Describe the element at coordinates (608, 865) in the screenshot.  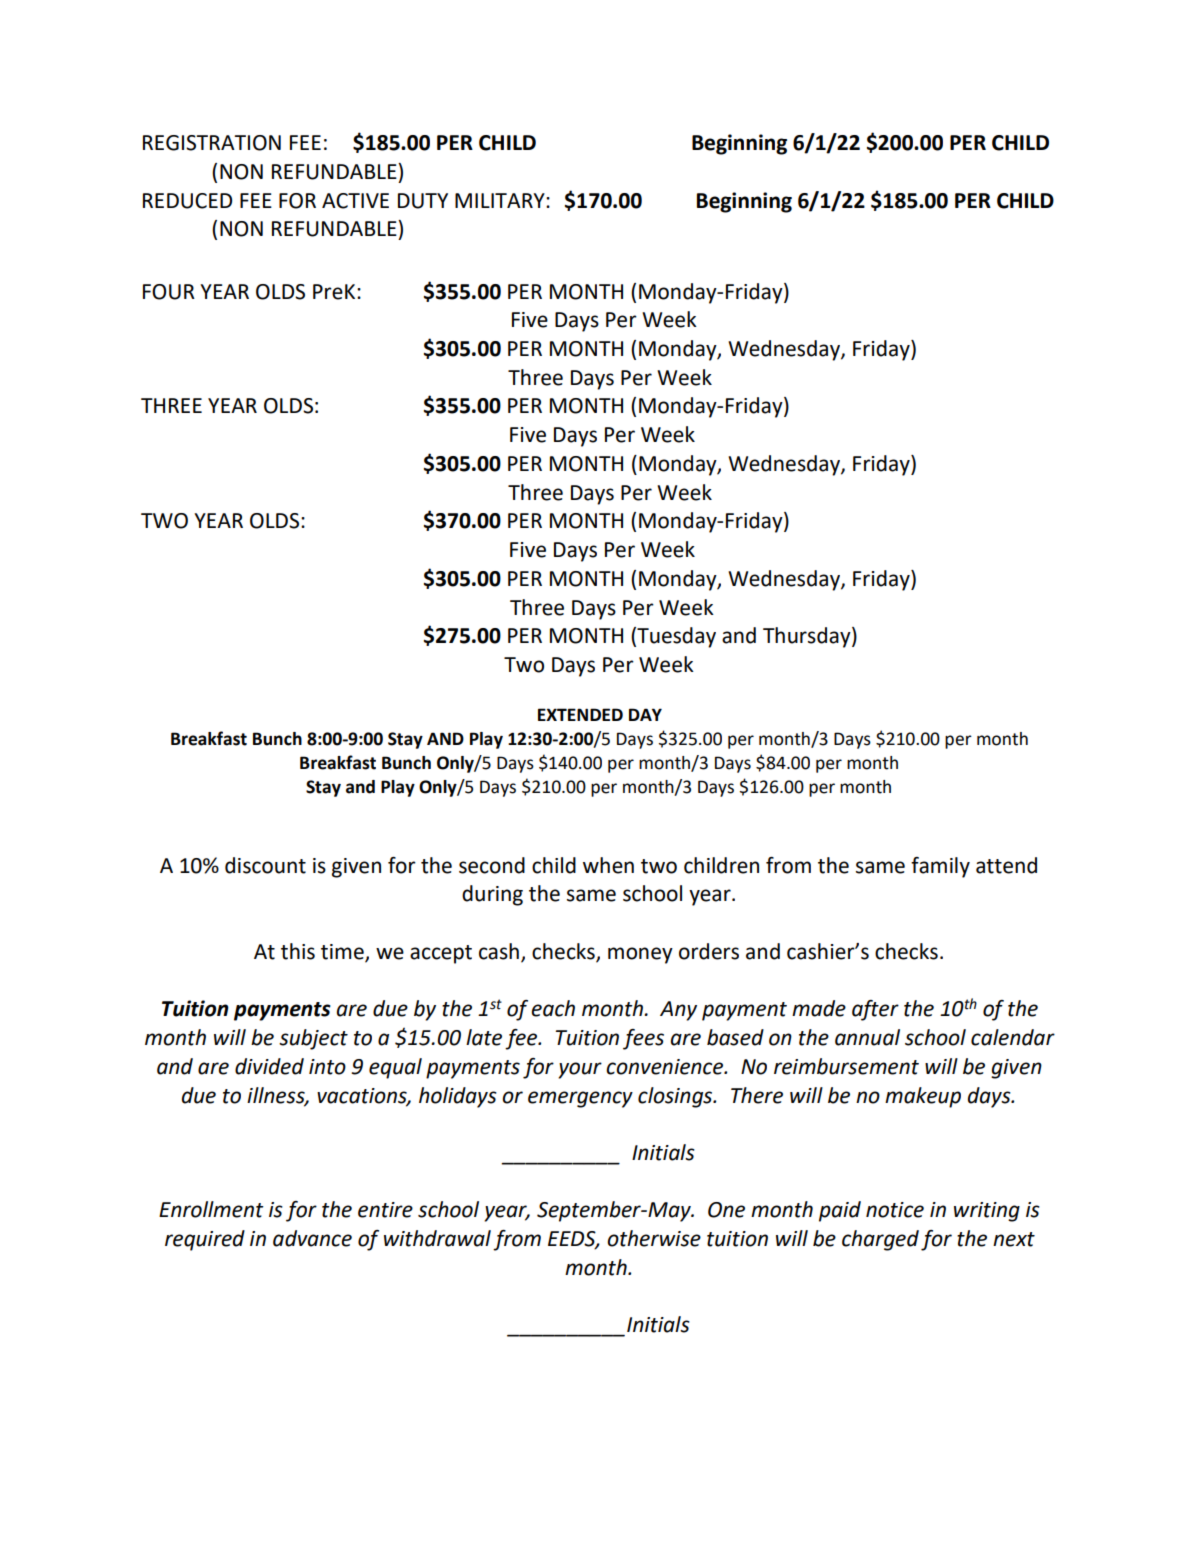
I see `when` at that location.
